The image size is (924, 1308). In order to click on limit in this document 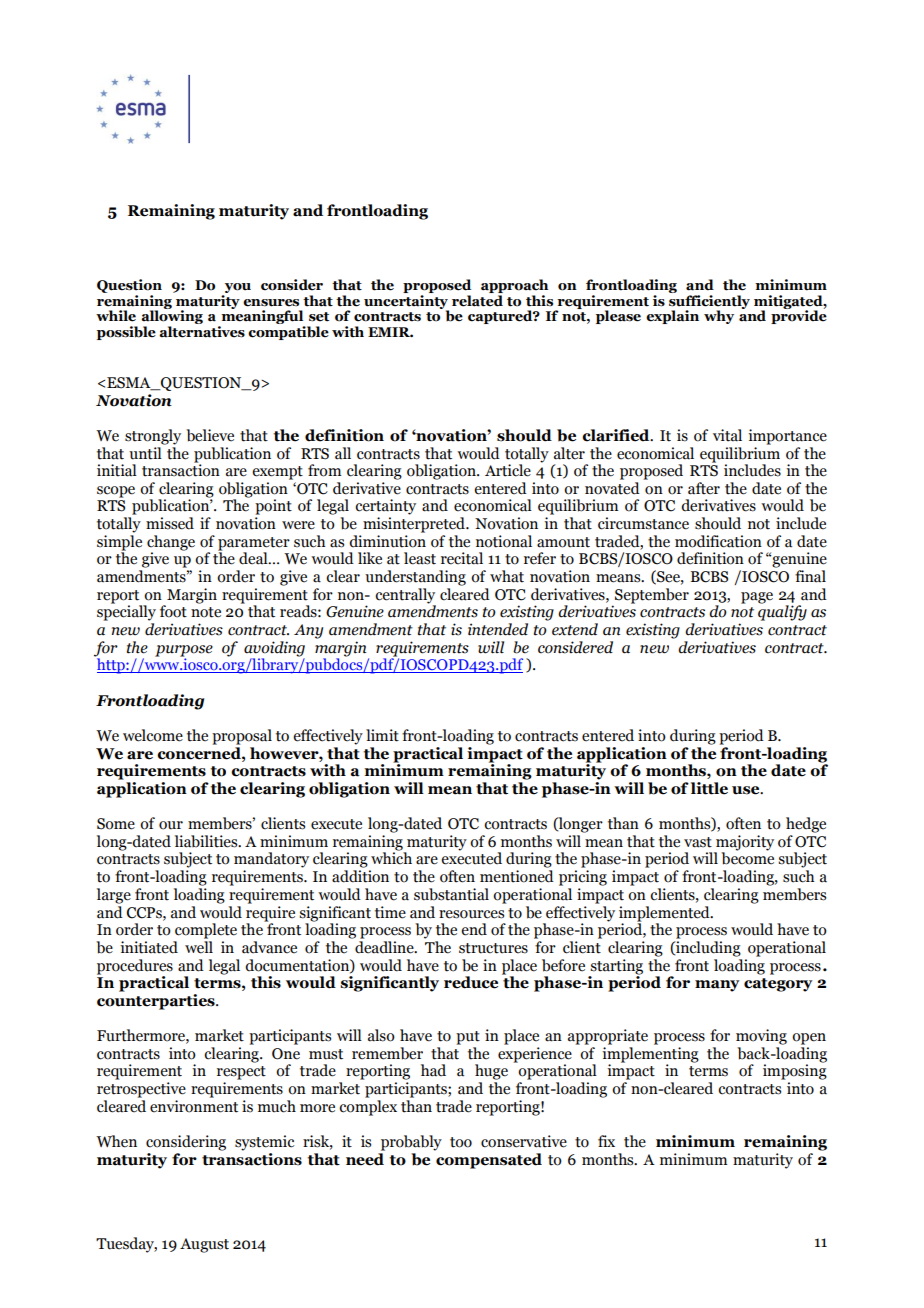, I will do `click(382, 735)`.
